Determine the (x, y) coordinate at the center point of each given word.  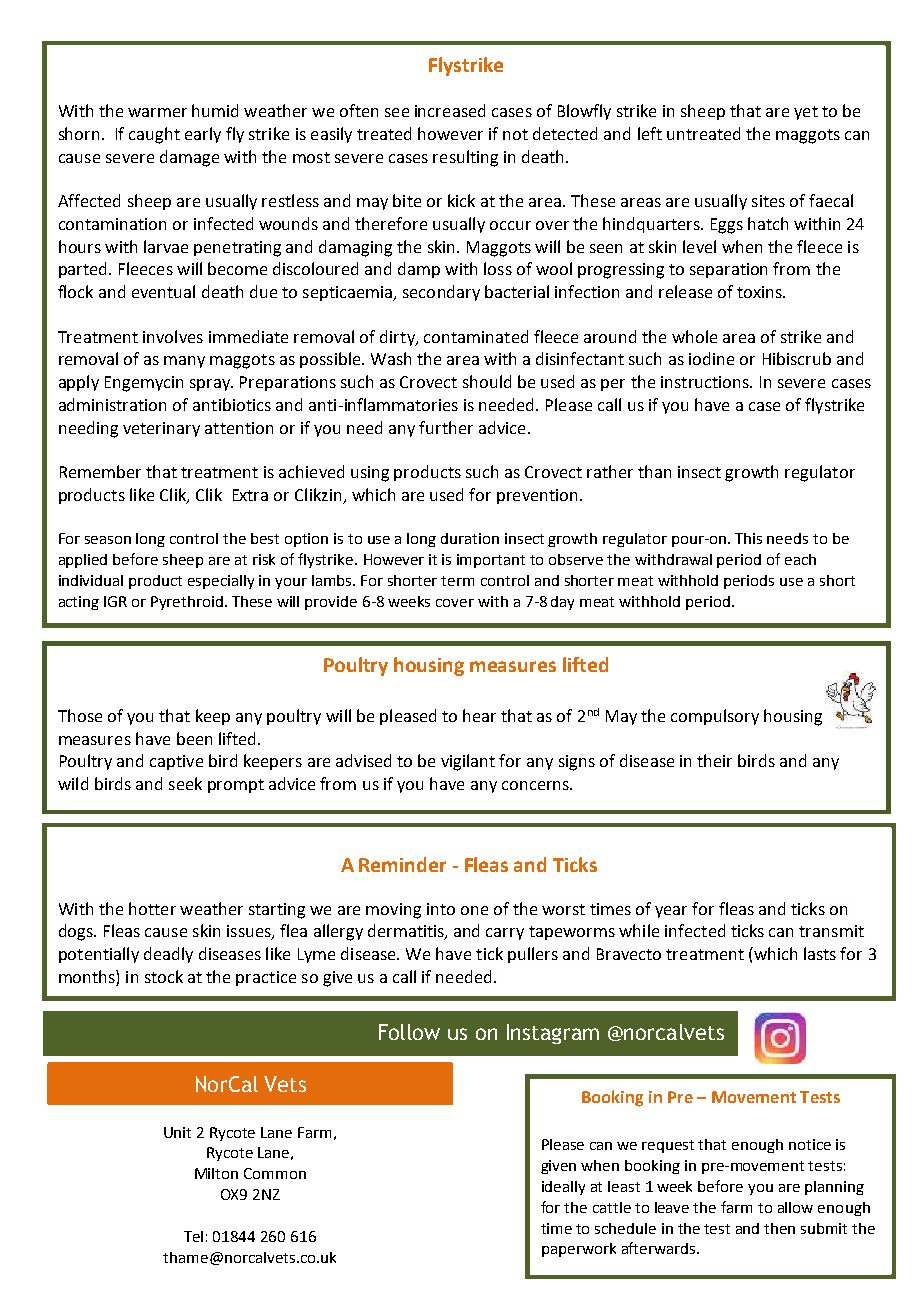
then (779, 1228)
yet (806, 113)
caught (154, 135)
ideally (563, 1188)
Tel (193, 1236)
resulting (465, 158)
